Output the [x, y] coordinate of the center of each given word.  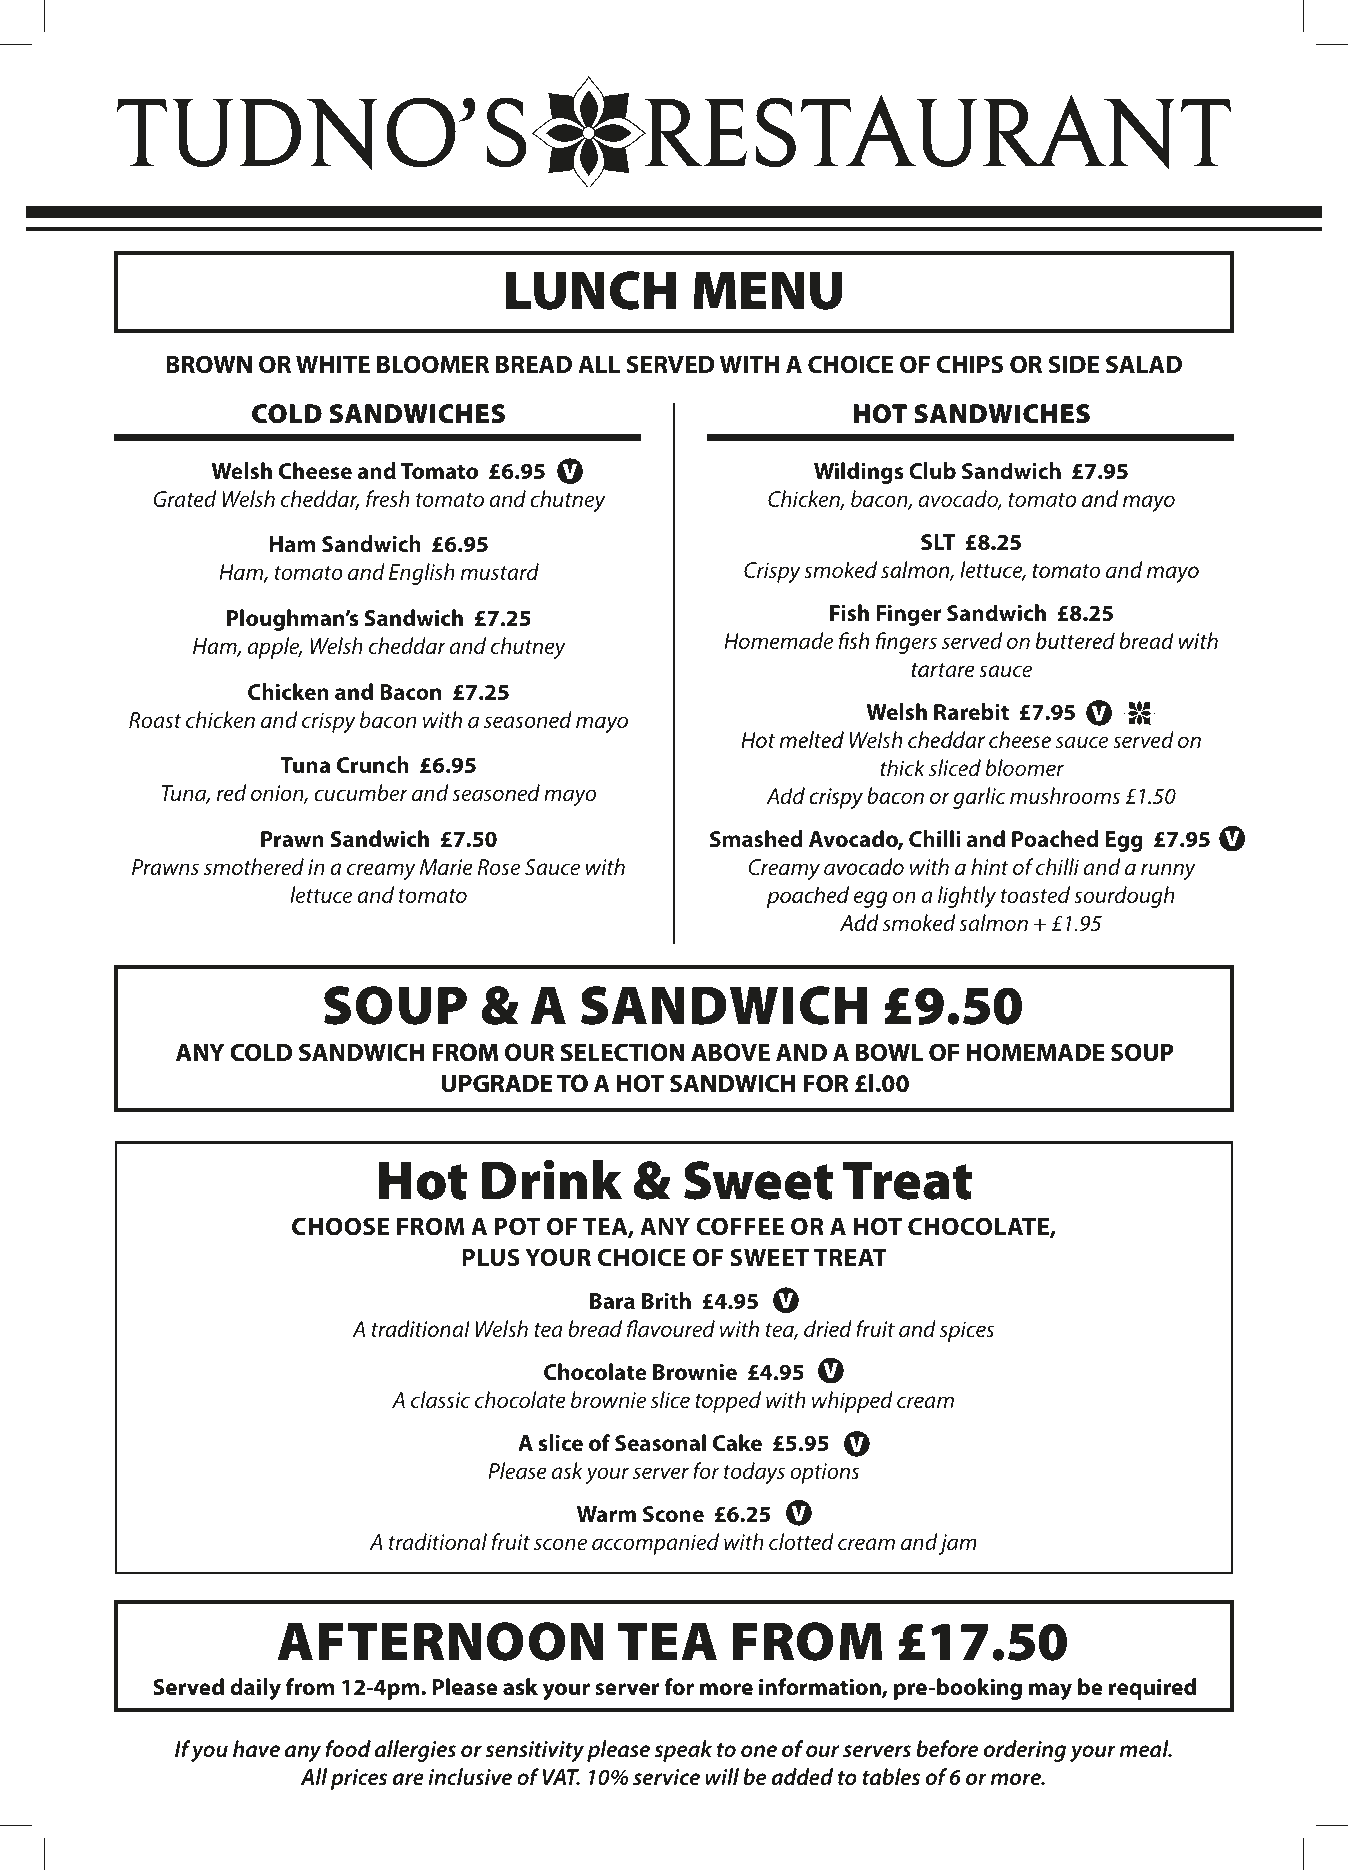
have [256, 1749]
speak [683, 1751]
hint [990, 866]
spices [967, 1331]
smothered [254, 866]
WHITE [333, 364]
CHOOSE [340, 1226]
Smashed [756, 839]
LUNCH [591, 290]
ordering [1025, 1751]
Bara [612, 1301]
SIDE [1074, 364]
